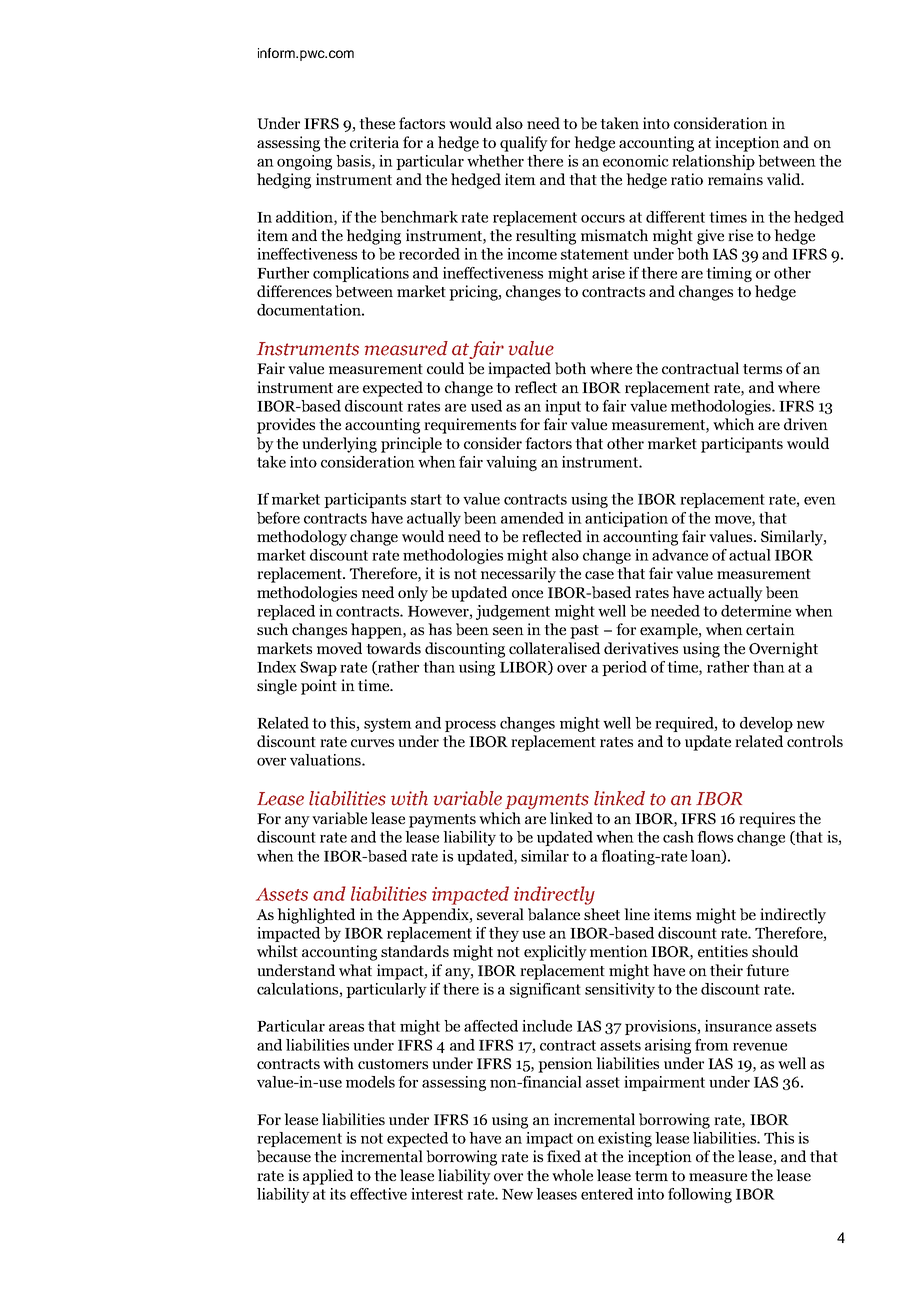  What do you see at coordinates (328, 1177) in the page?
I see `applied` at bounding box center [328, 1177].
